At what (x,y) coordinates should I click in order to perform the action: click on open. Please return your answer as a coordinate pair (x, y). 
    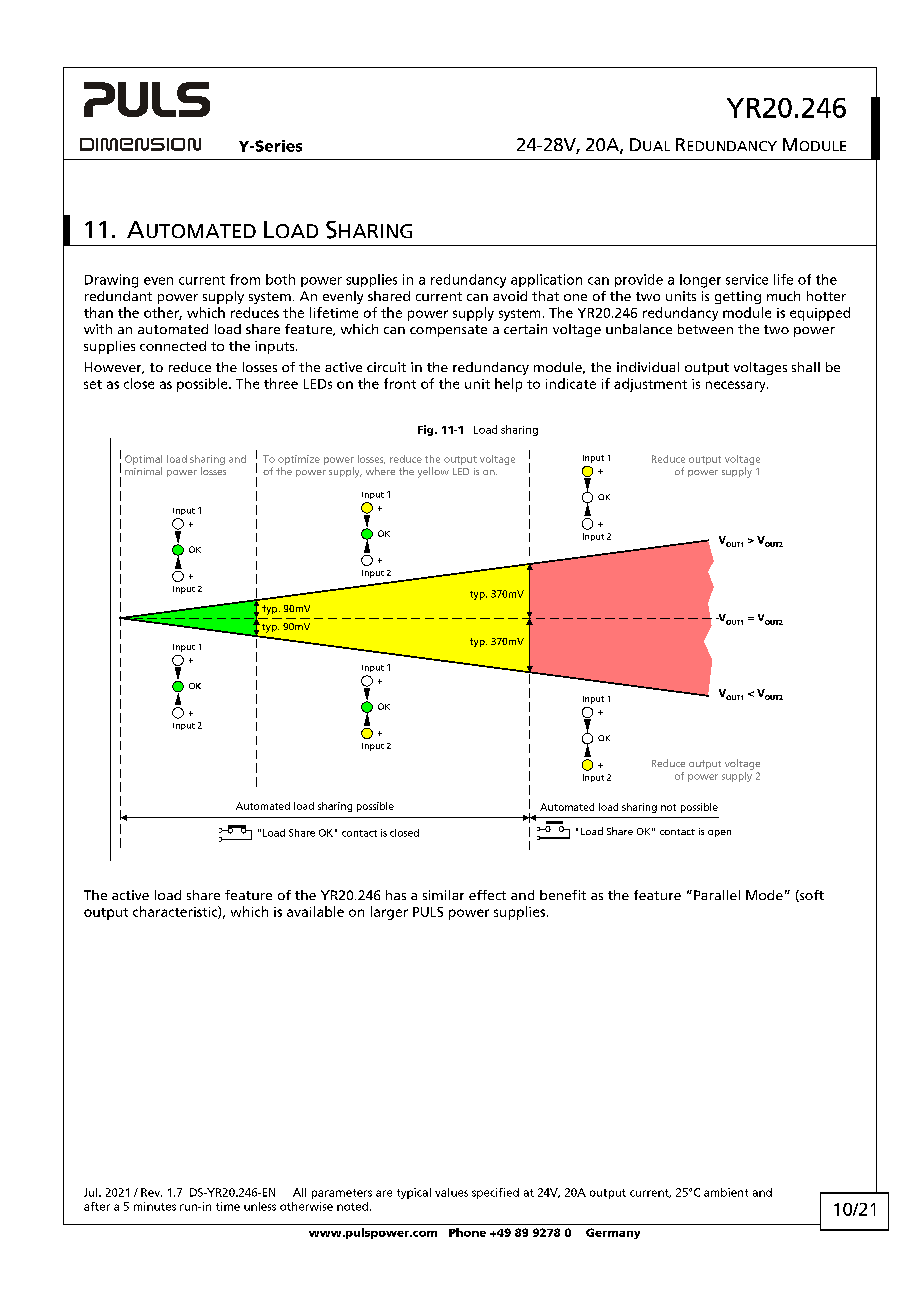
    Looking at the image, I should click on (719, 833).
